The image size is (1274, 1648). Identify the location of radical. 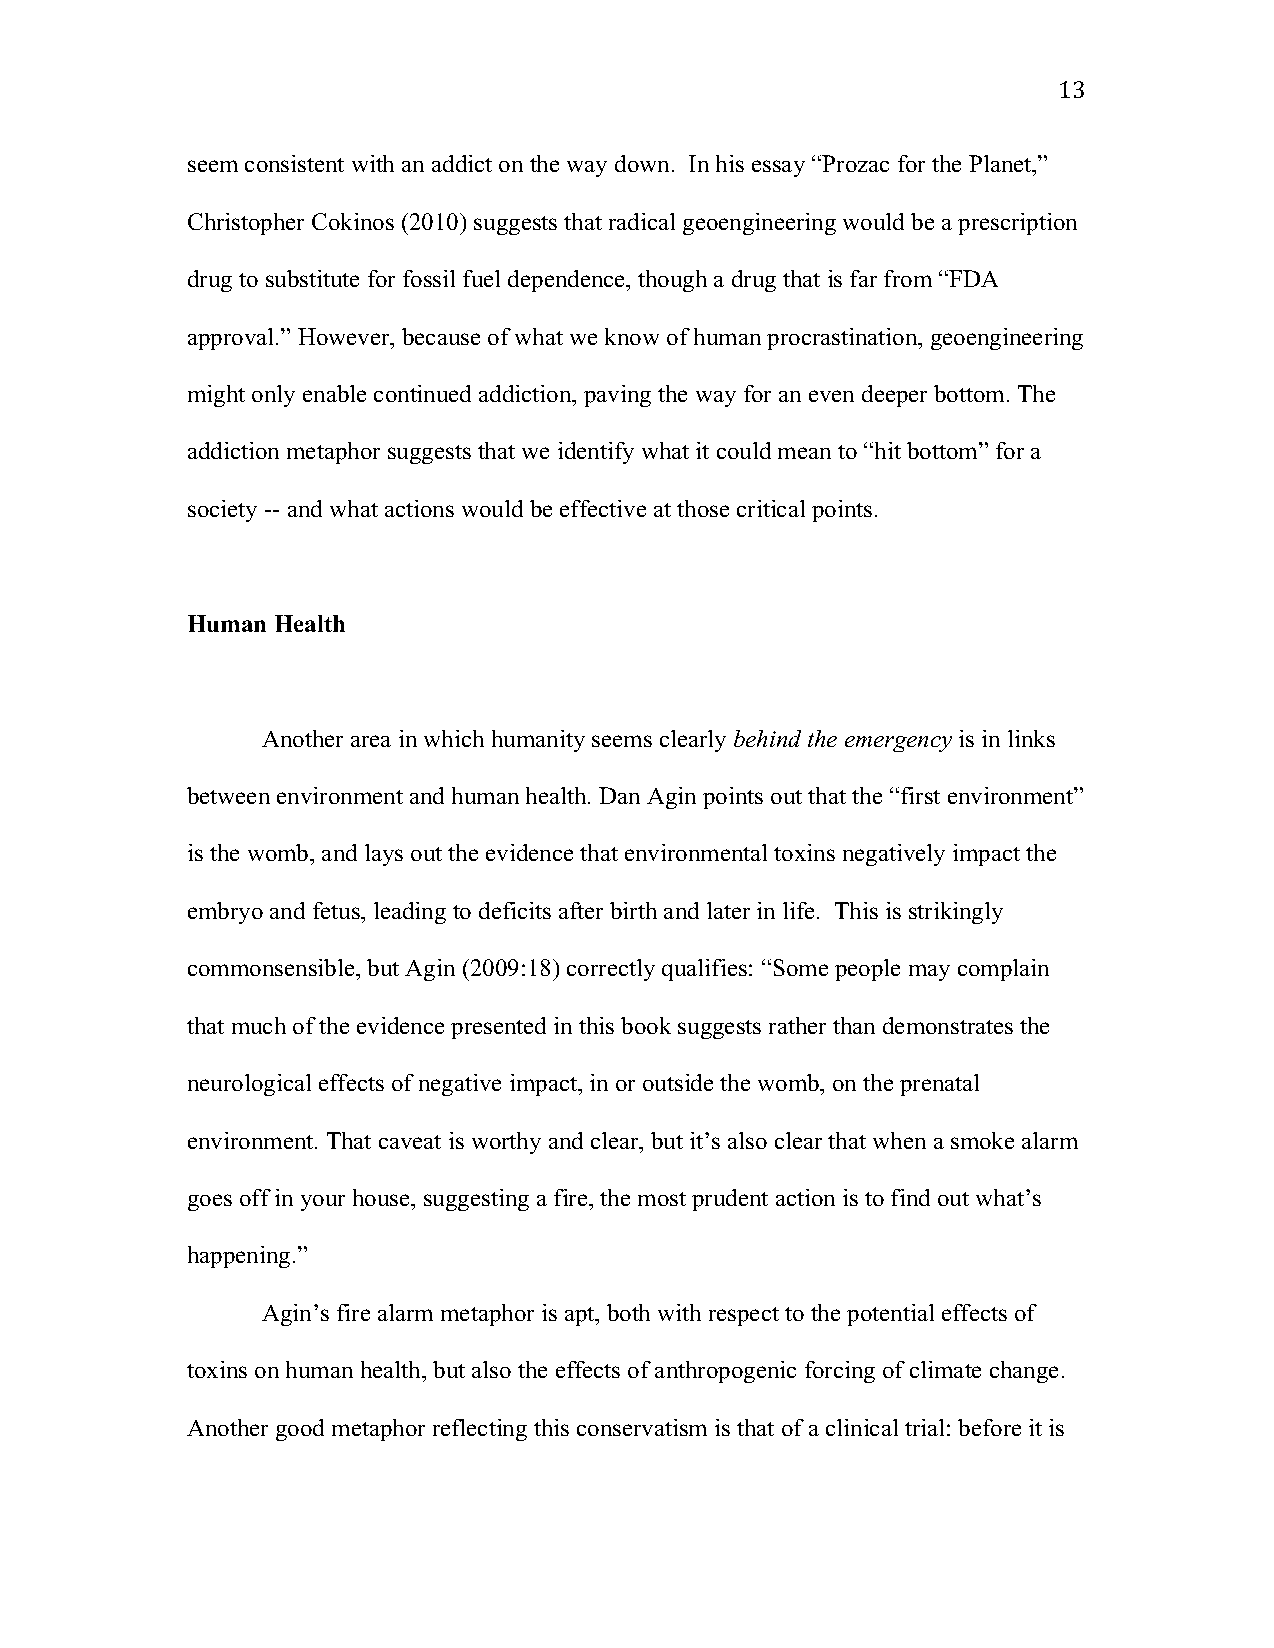
(642, 221).
